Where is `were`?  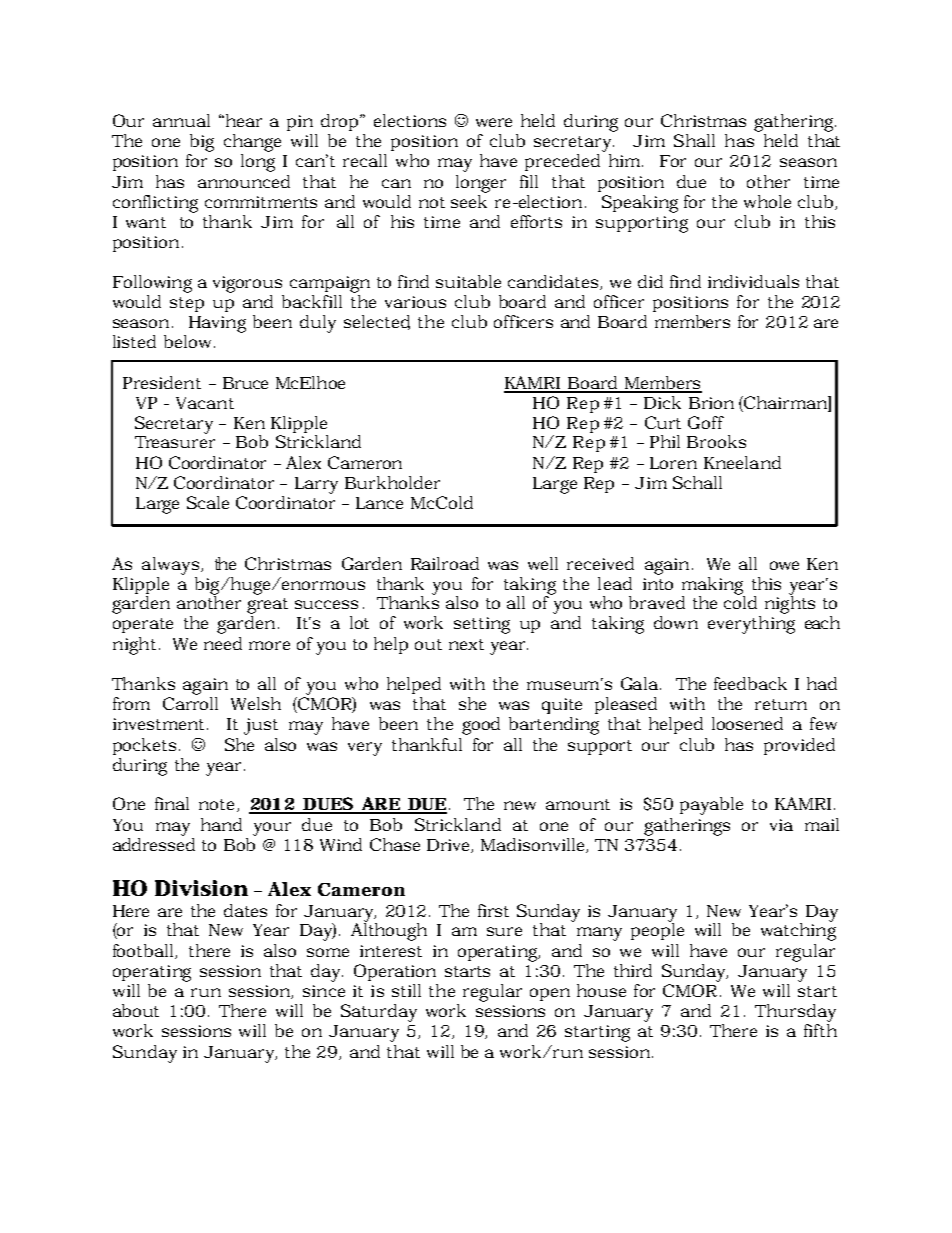
were is located at coordinates (494, 122).
